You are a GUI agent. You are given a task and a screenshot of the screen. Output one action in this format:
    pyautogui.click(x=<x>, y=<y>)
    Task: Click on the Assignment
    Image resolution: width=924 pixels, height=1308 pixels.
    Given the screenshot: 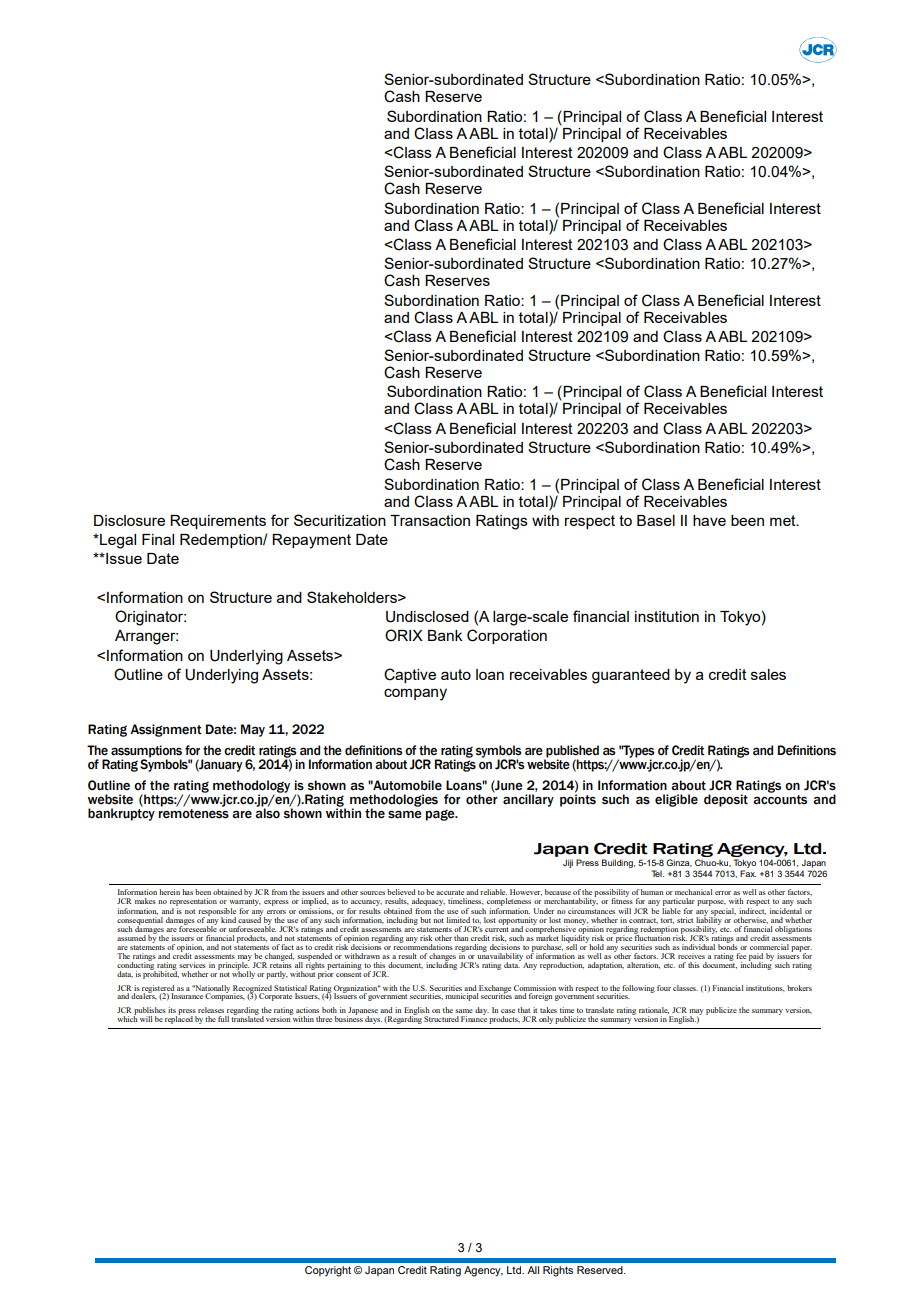 What is the action you would take?
    pyautogui.click(x=166, y=730)
